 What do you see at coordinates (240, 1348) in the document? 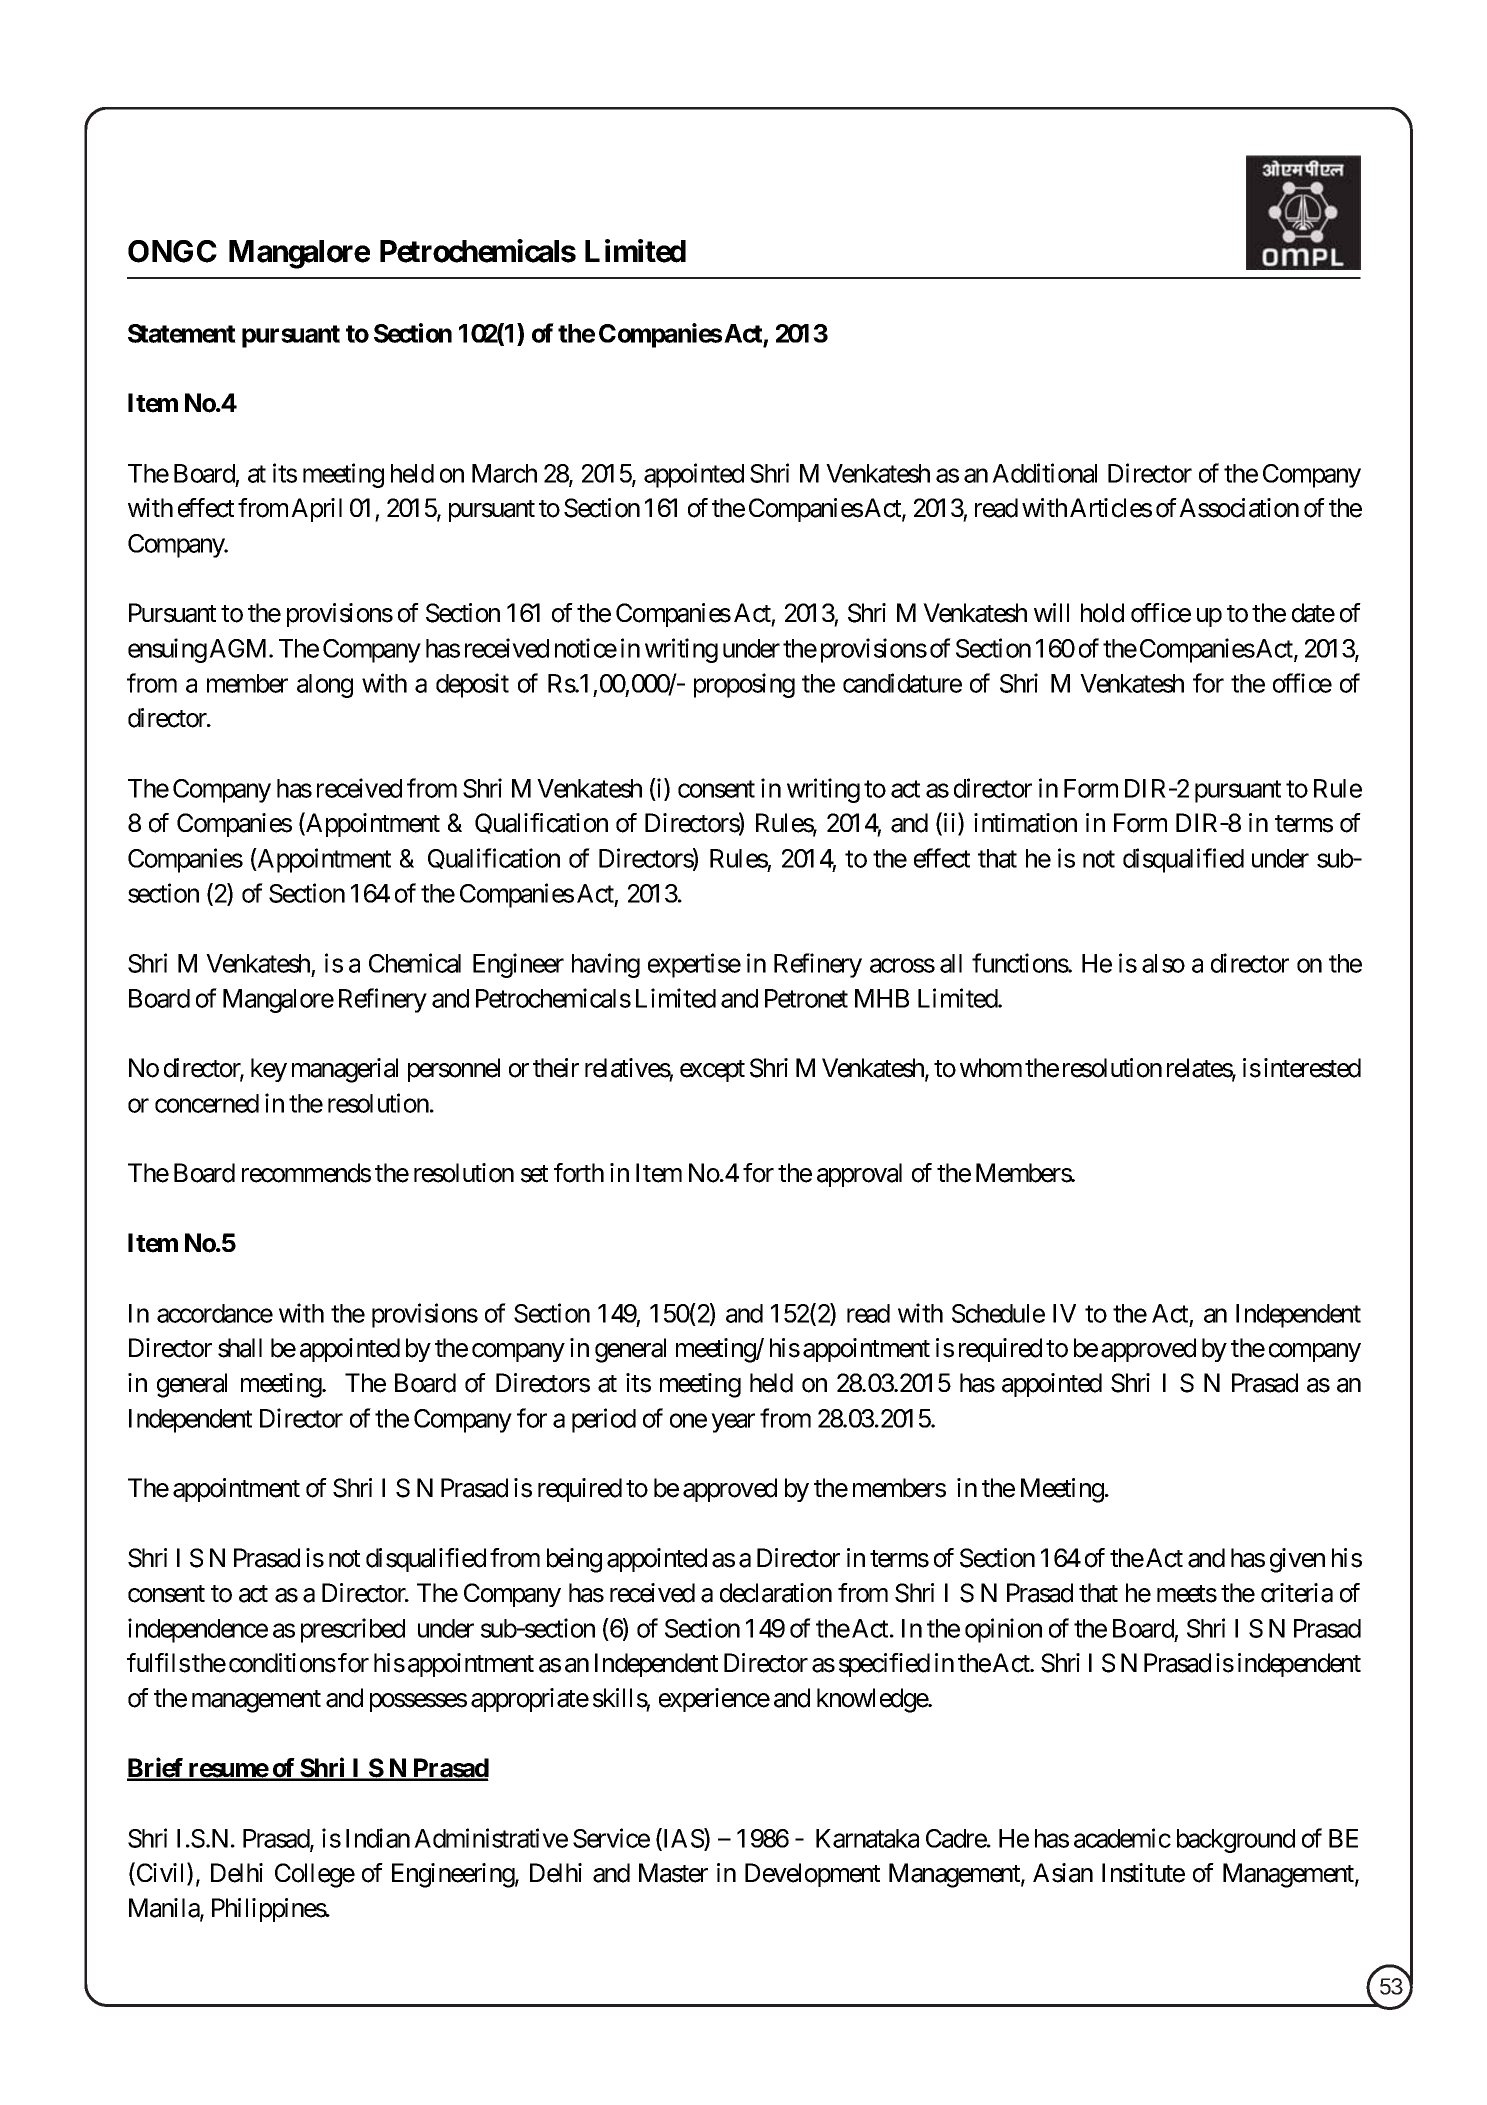
I see `shall` at bounding box center [240, 1348].
